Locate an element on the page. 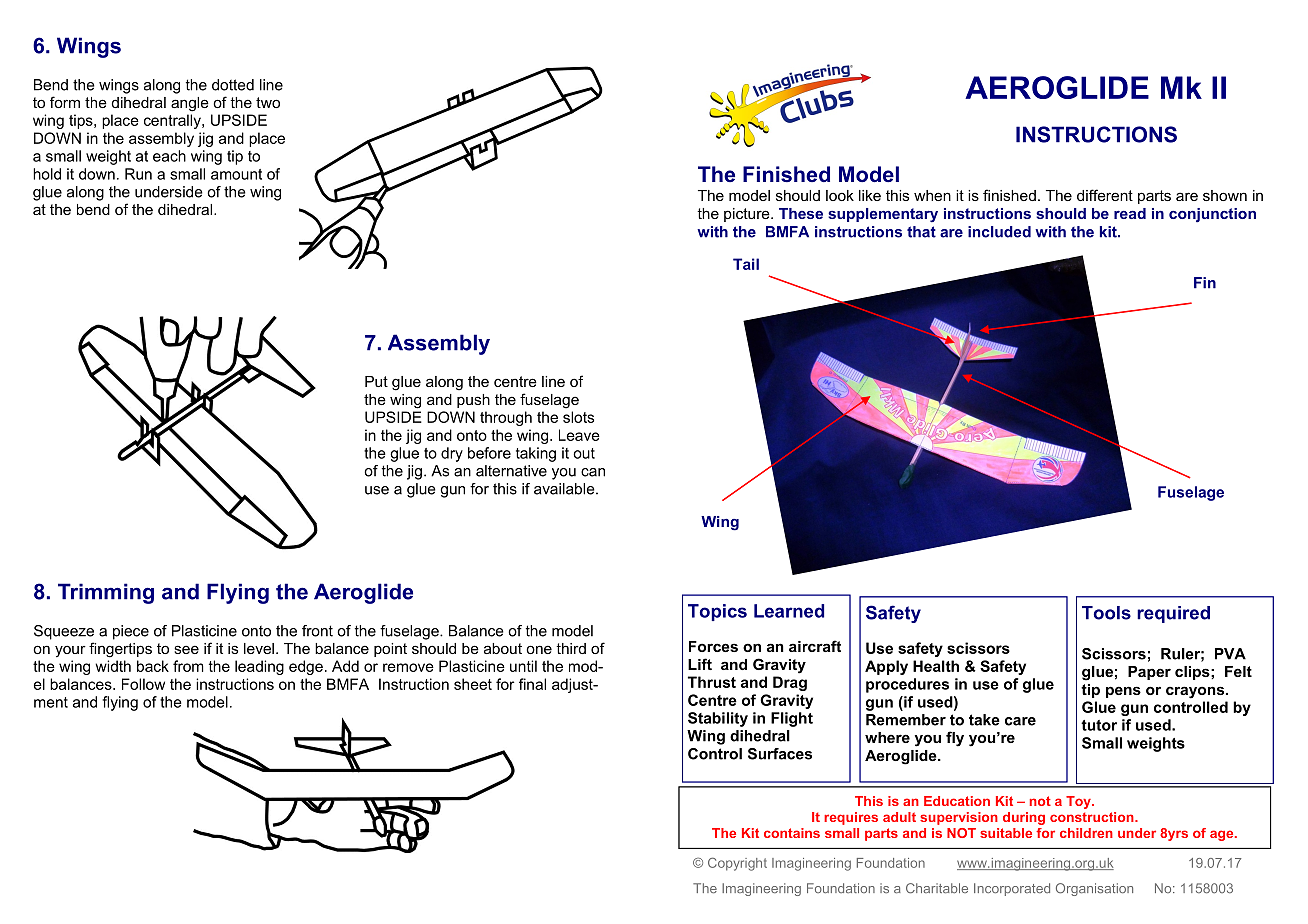 The width and height of the document is (1308, 924). Trimming is located at coordinates (106, 593).
